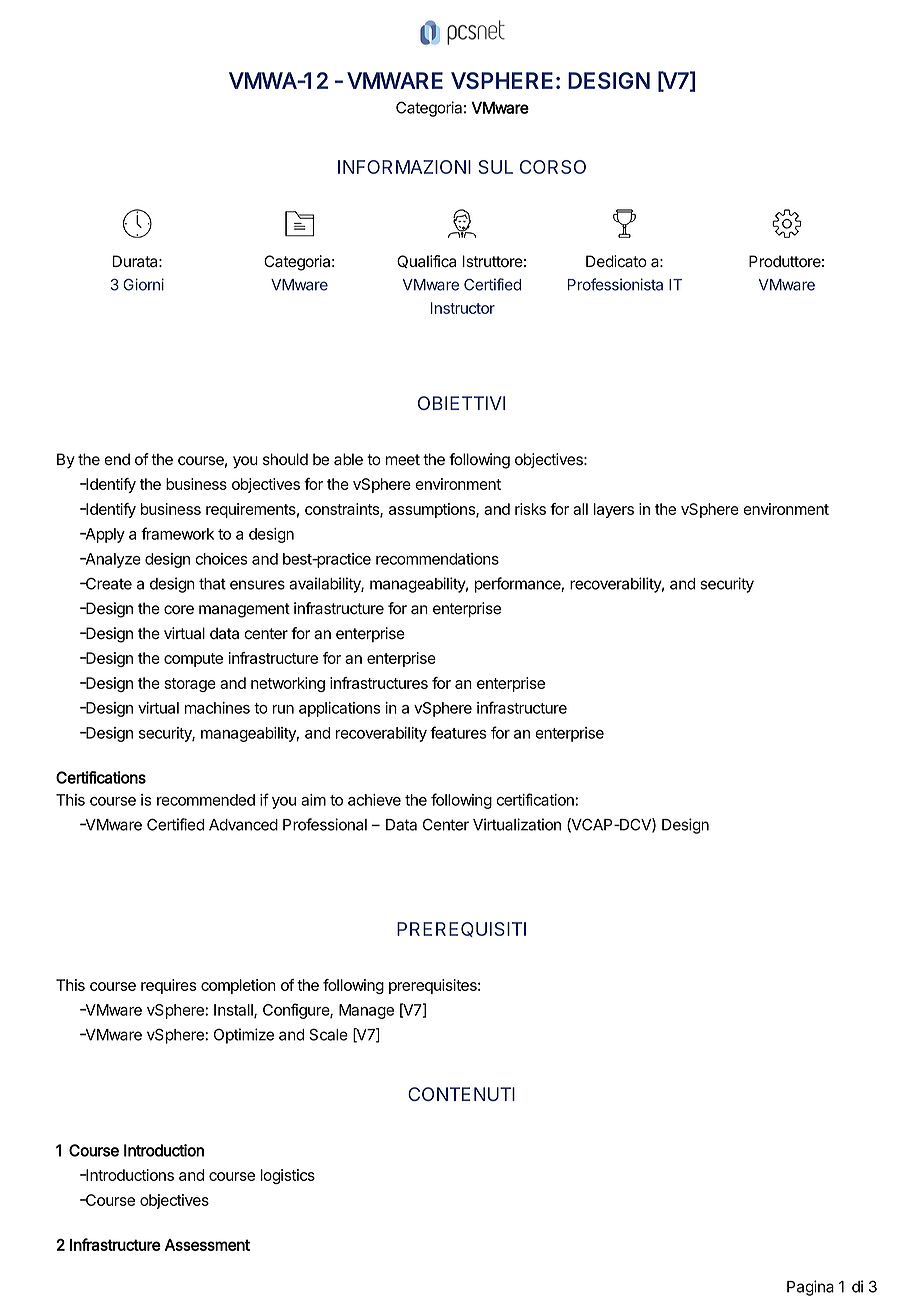 Image resolution: width=924 pixels, height=1308 pixels. Describe the element at coordinates (614, 510) in the screenshot. I see `layers` at that location.
